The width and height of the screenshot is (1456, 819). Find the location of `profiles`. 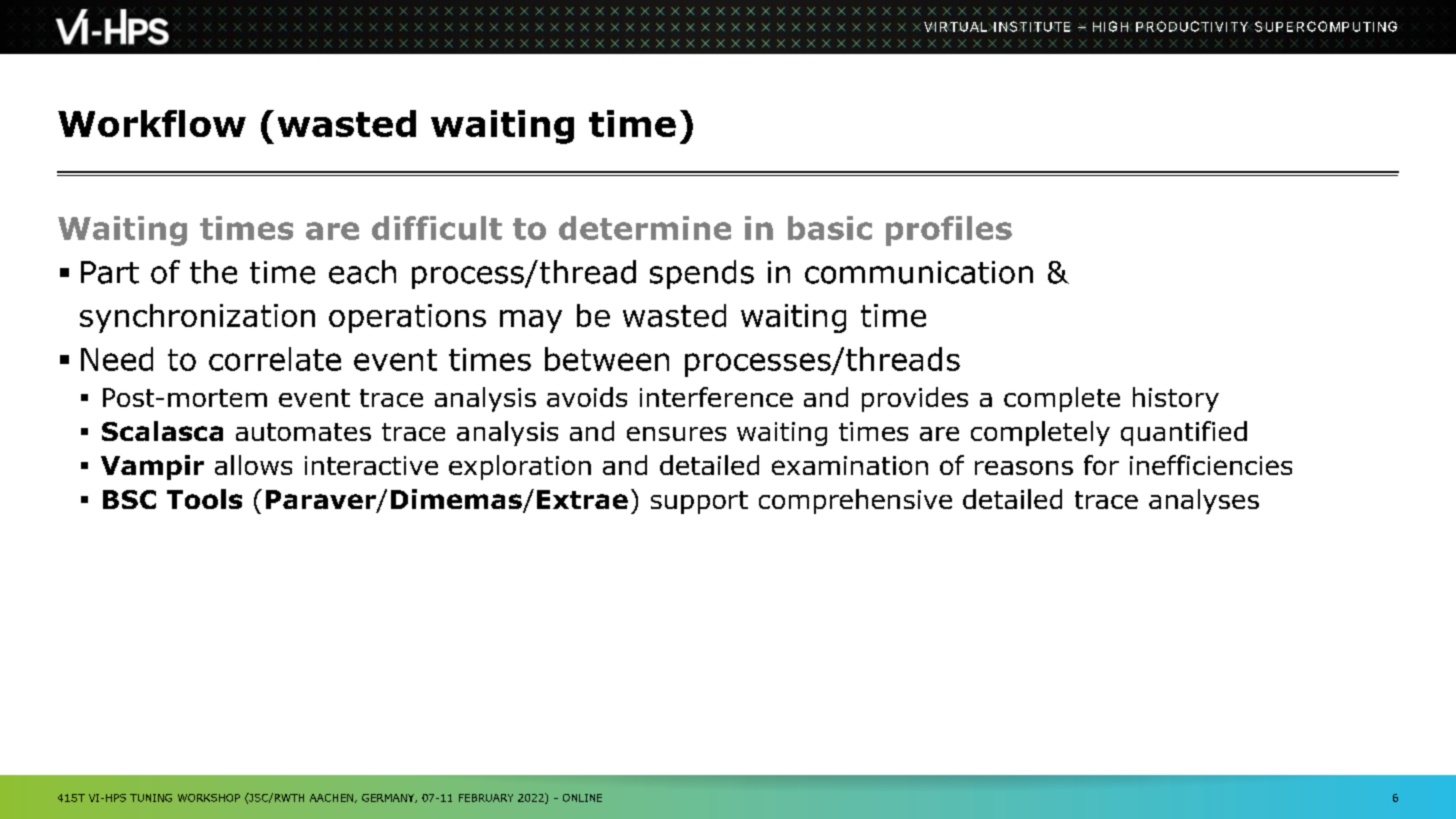

profiles is located at coordinates (949, 231).
